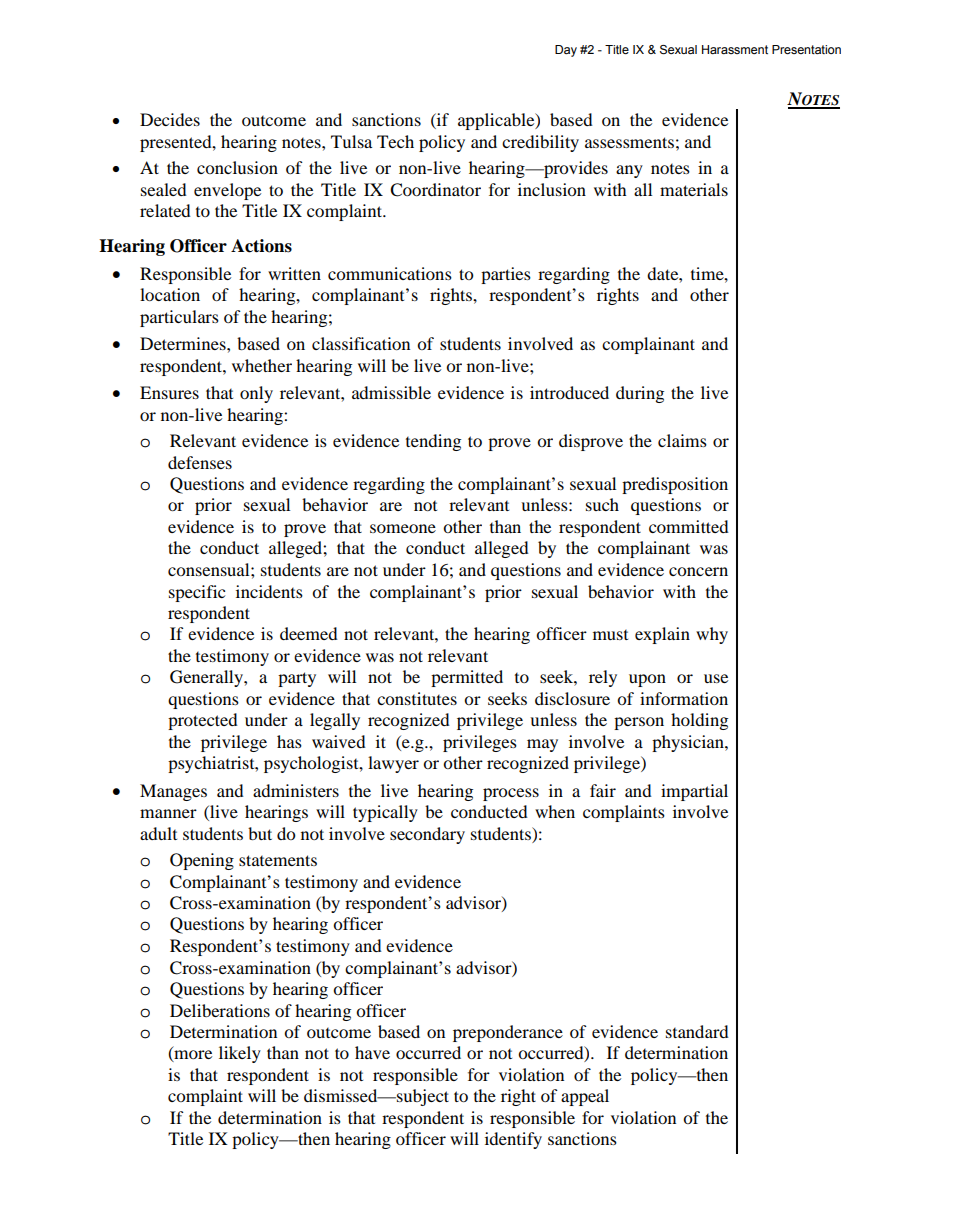 The height and width of the screenshot is (1232, 954). Describe the element at coordinates (261, 246) in the screenshot. I see `Actions` at that location.
